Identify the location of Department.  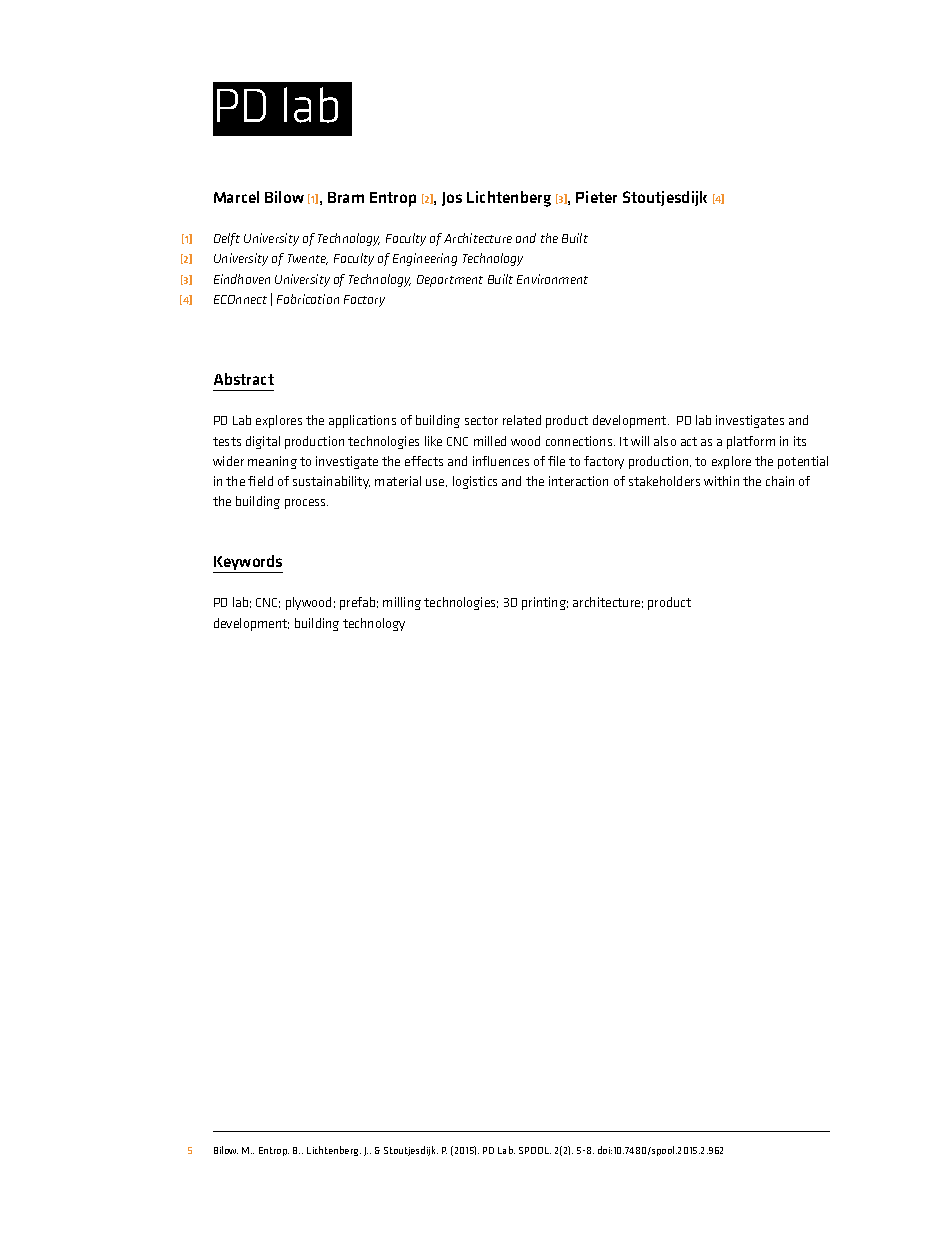
(450, 281).
